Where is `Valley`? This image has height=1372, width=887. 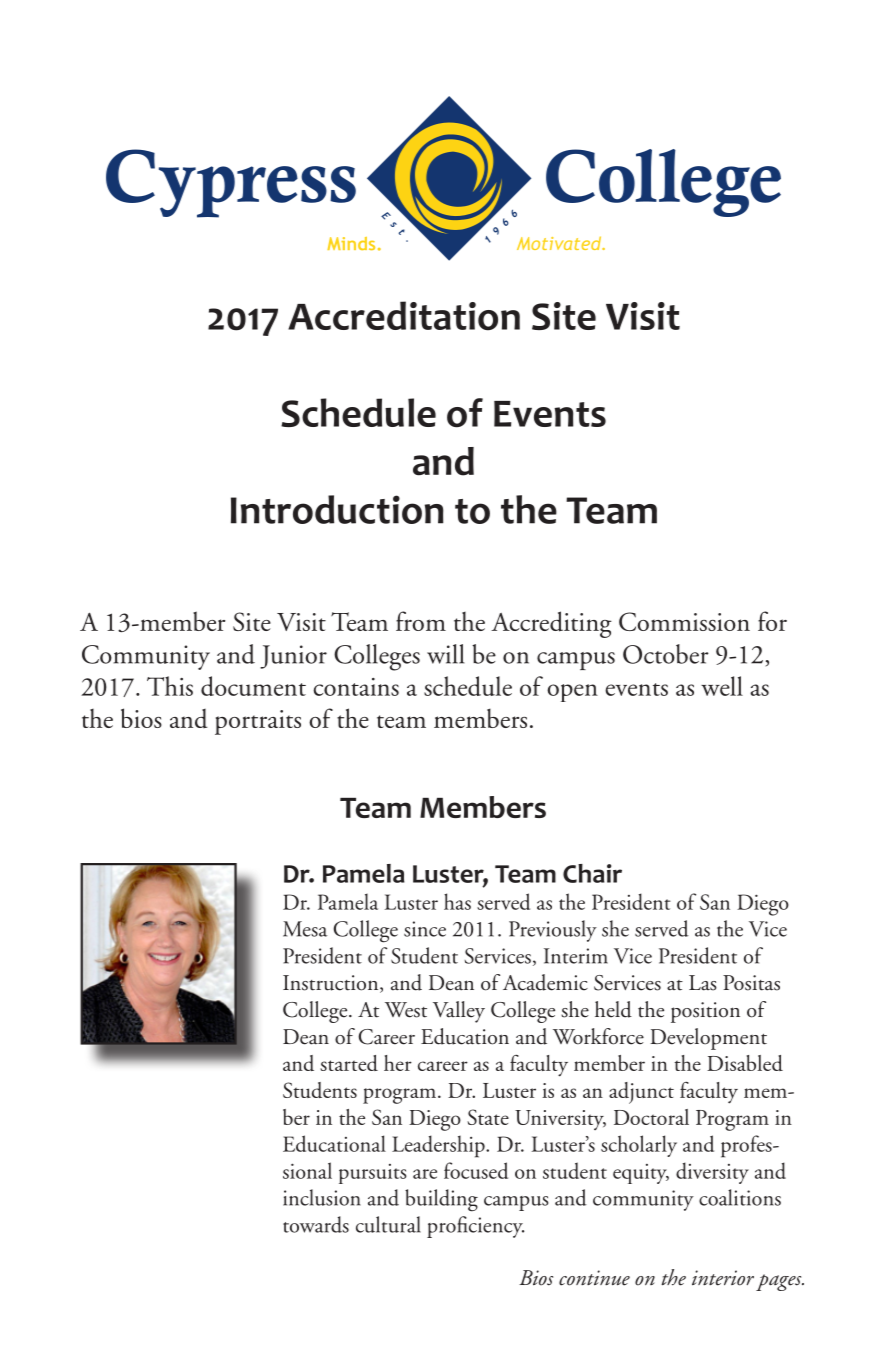
Valley is located at coordinates (459, 1012).
